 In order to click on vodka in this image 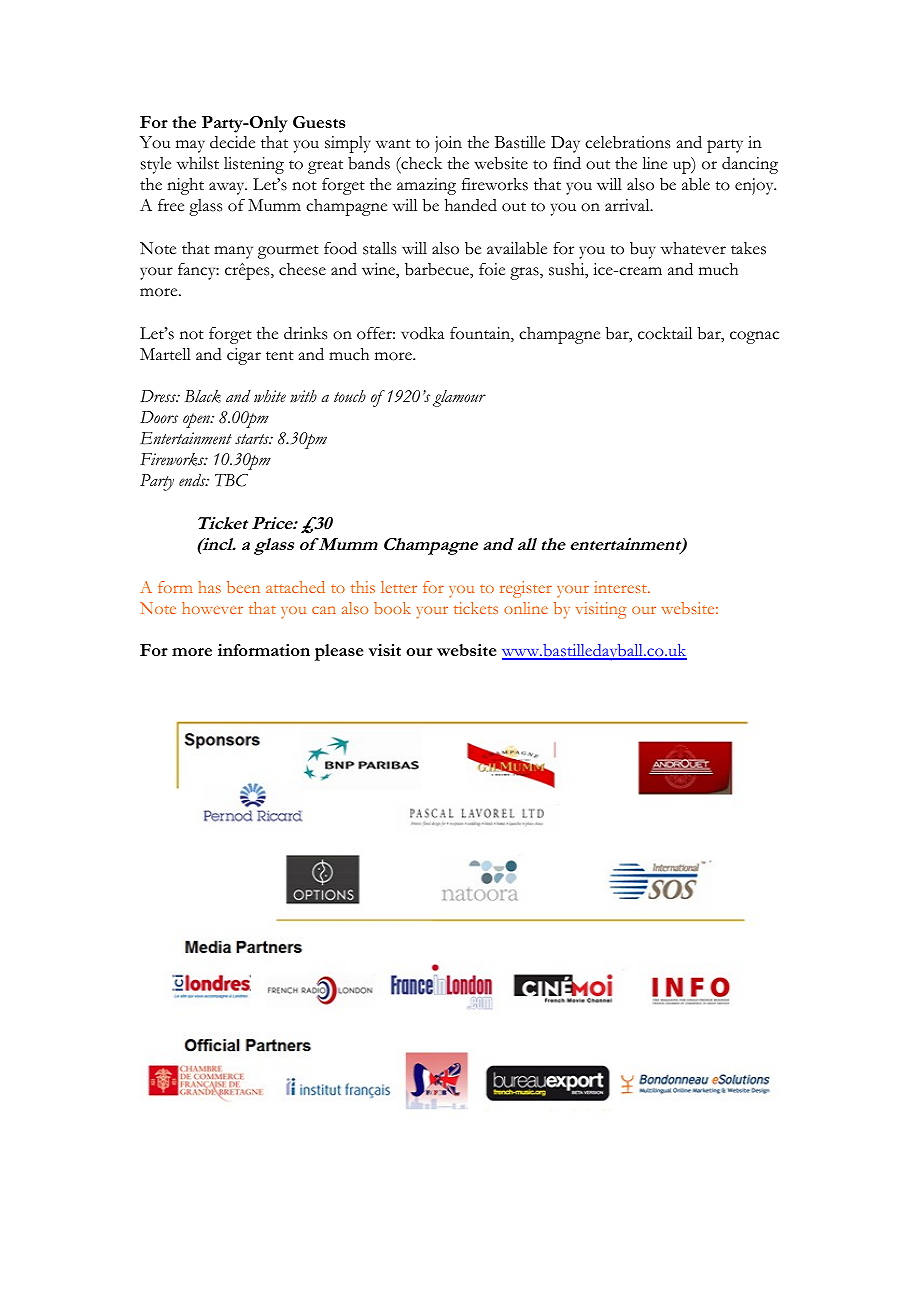, I will do `click(422, 333)`.
